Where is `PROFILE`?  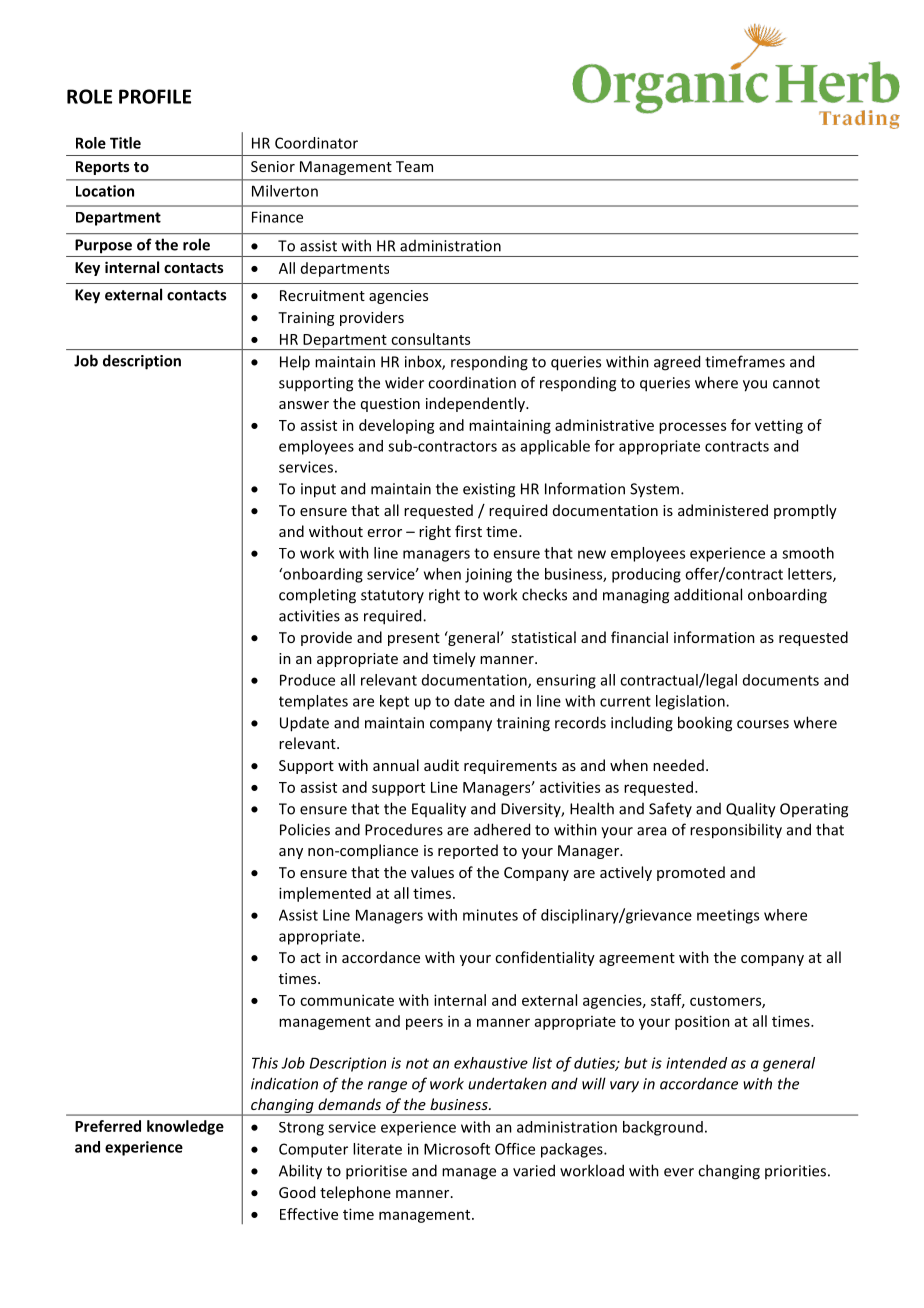 PROFILE is located at coordinates (155, 96).
